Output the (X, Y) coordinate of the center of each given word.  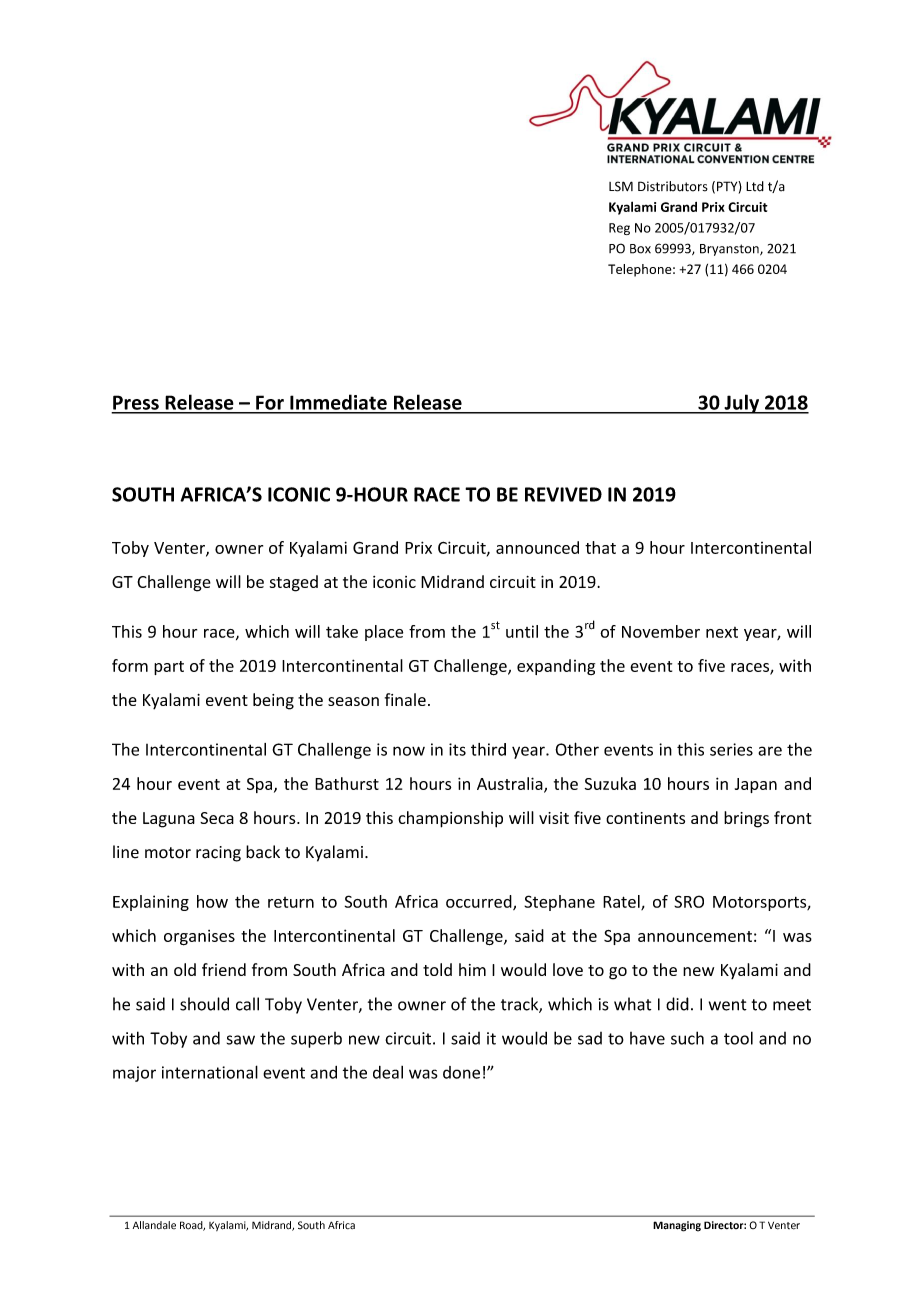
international (210, 1072)
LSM (621, 186)
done (461, 1072)
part (169, 668)
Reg (619, 229)
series (731, 749)
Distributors (673, 186)
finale (405, 699)
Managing (677, 1226)
